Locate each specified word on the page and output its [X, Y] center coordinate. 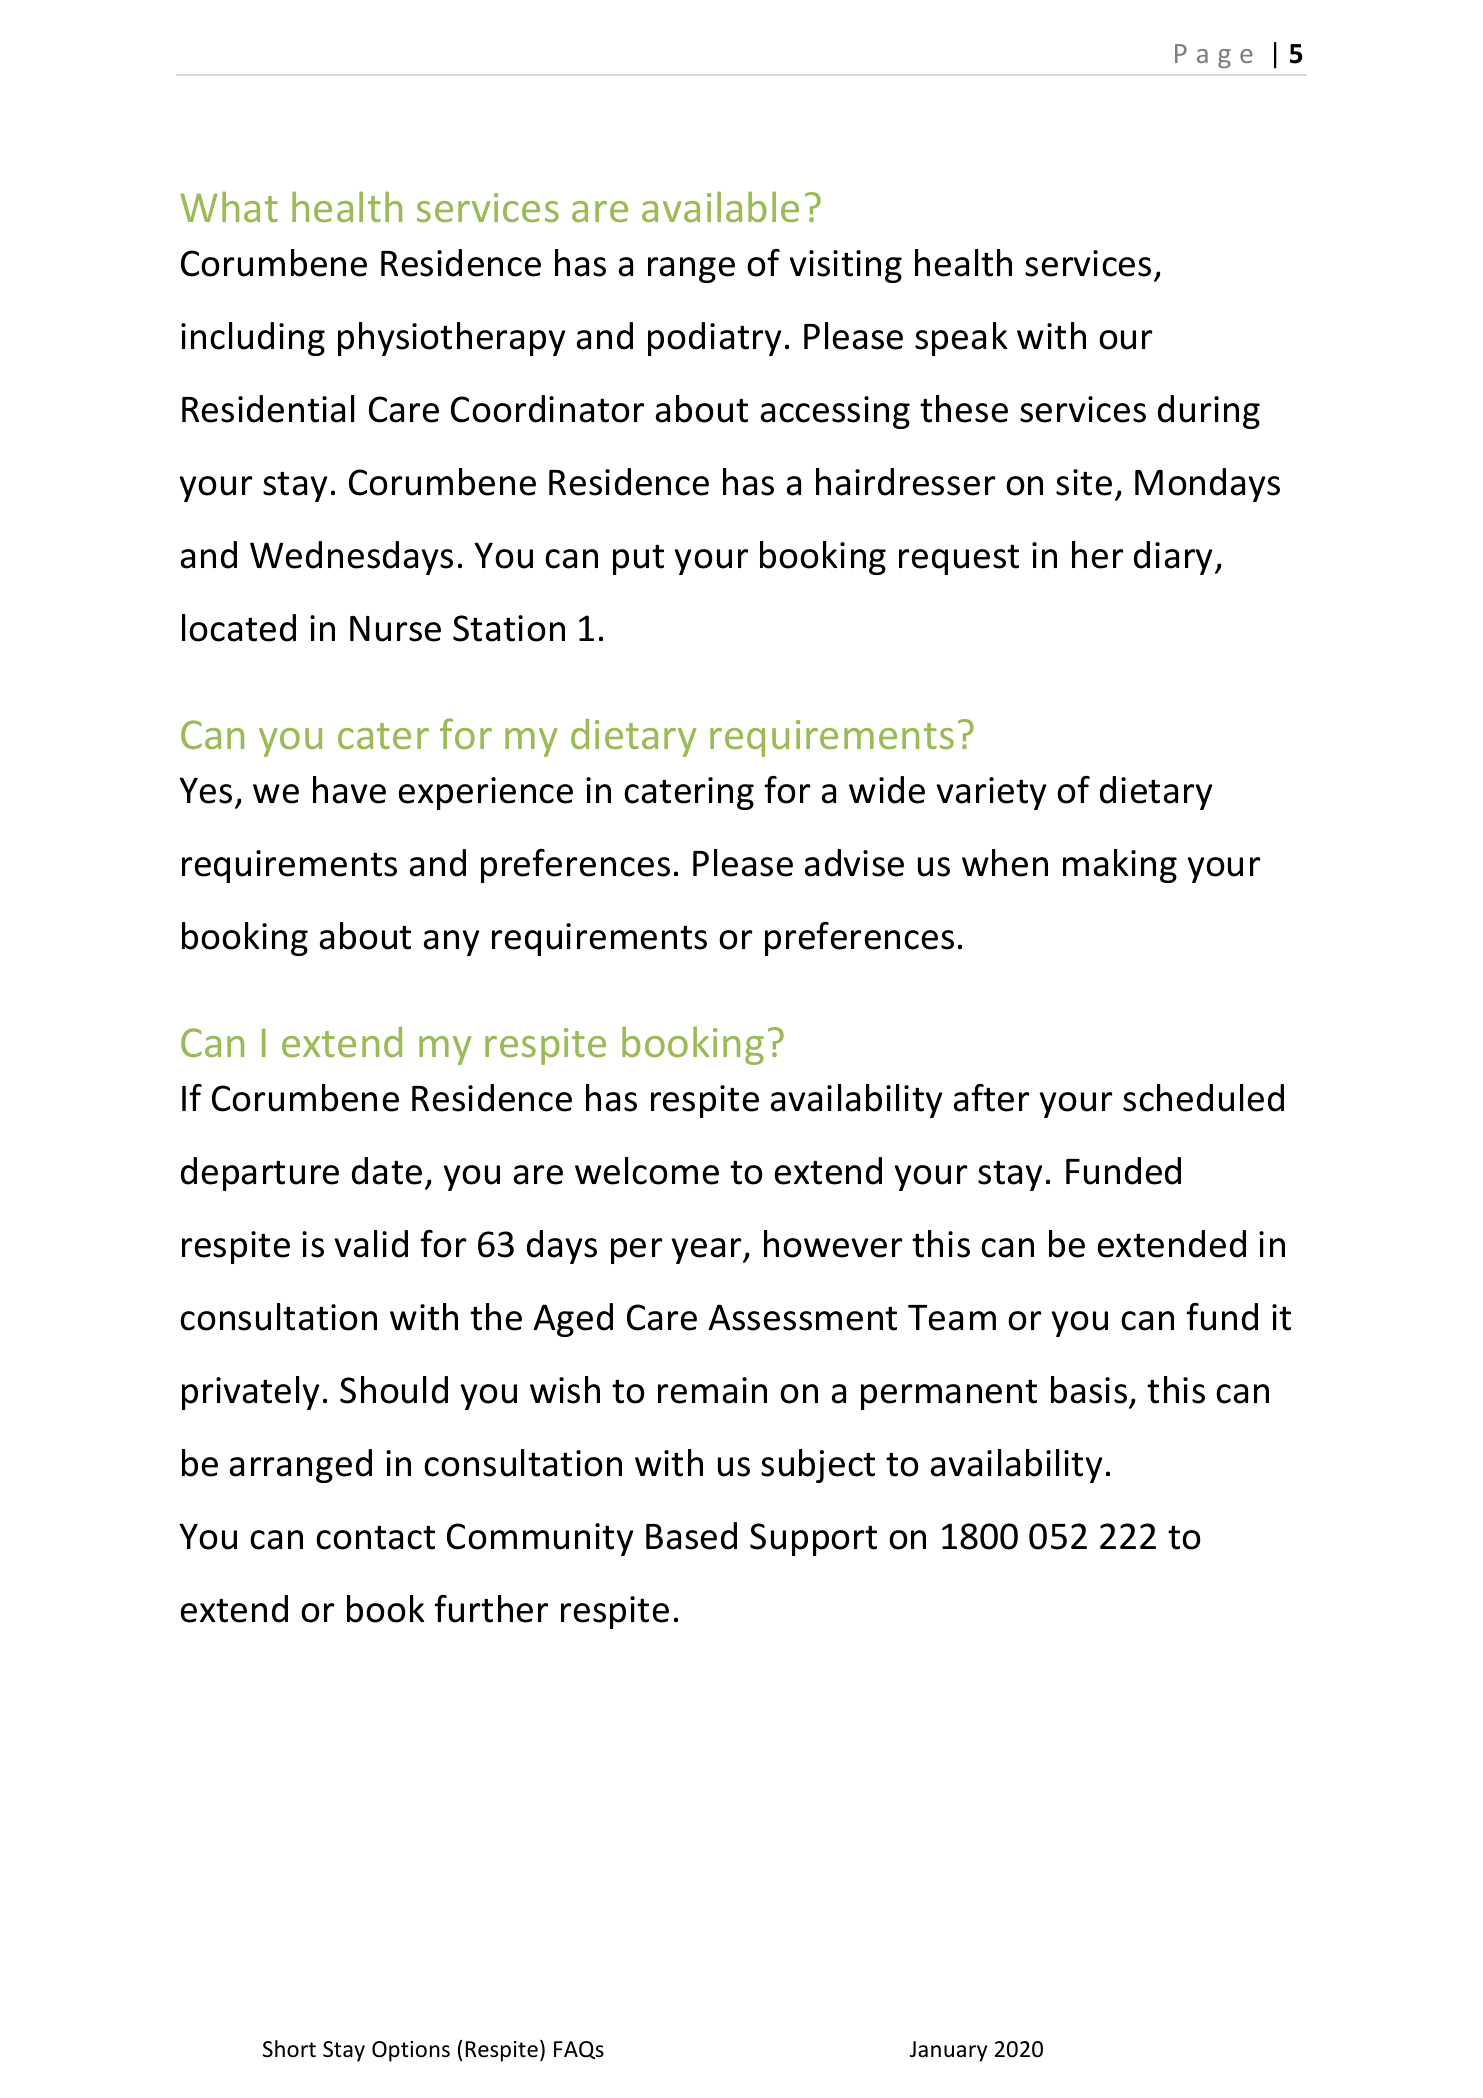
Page [1214, 56]
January [948, 2051]
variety [991, 793]
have [349, 790]
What [229, 206]
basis [1089, 1390]
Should [394, 1390]
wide [887, 790]
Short [289, 2049]
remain [712, 1390]
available [720, 206]
